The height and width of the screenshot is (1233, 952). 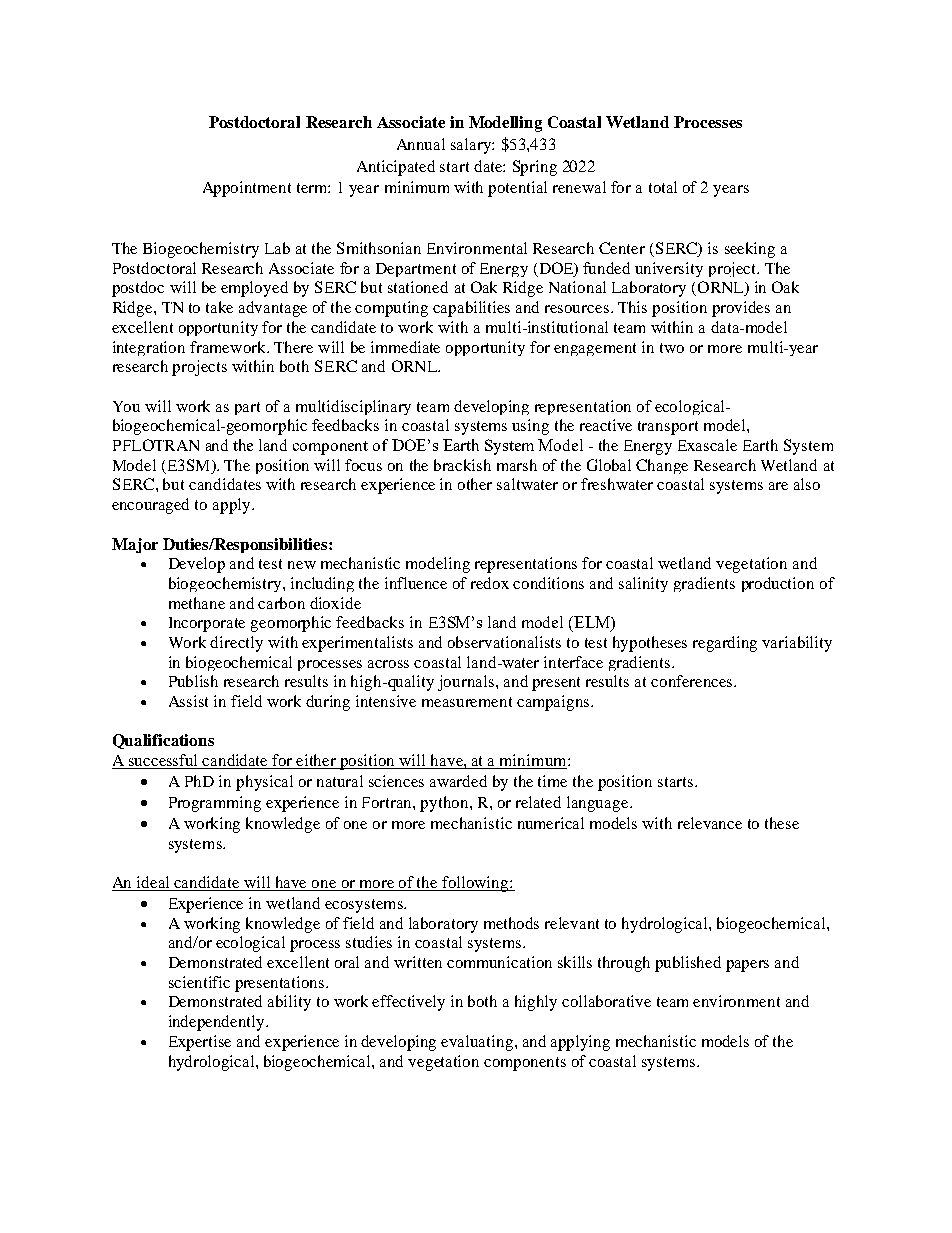 What do you see at coordinates (747, 966) in the screenshot?
I see `papers` at bounding box center [747, 966].
